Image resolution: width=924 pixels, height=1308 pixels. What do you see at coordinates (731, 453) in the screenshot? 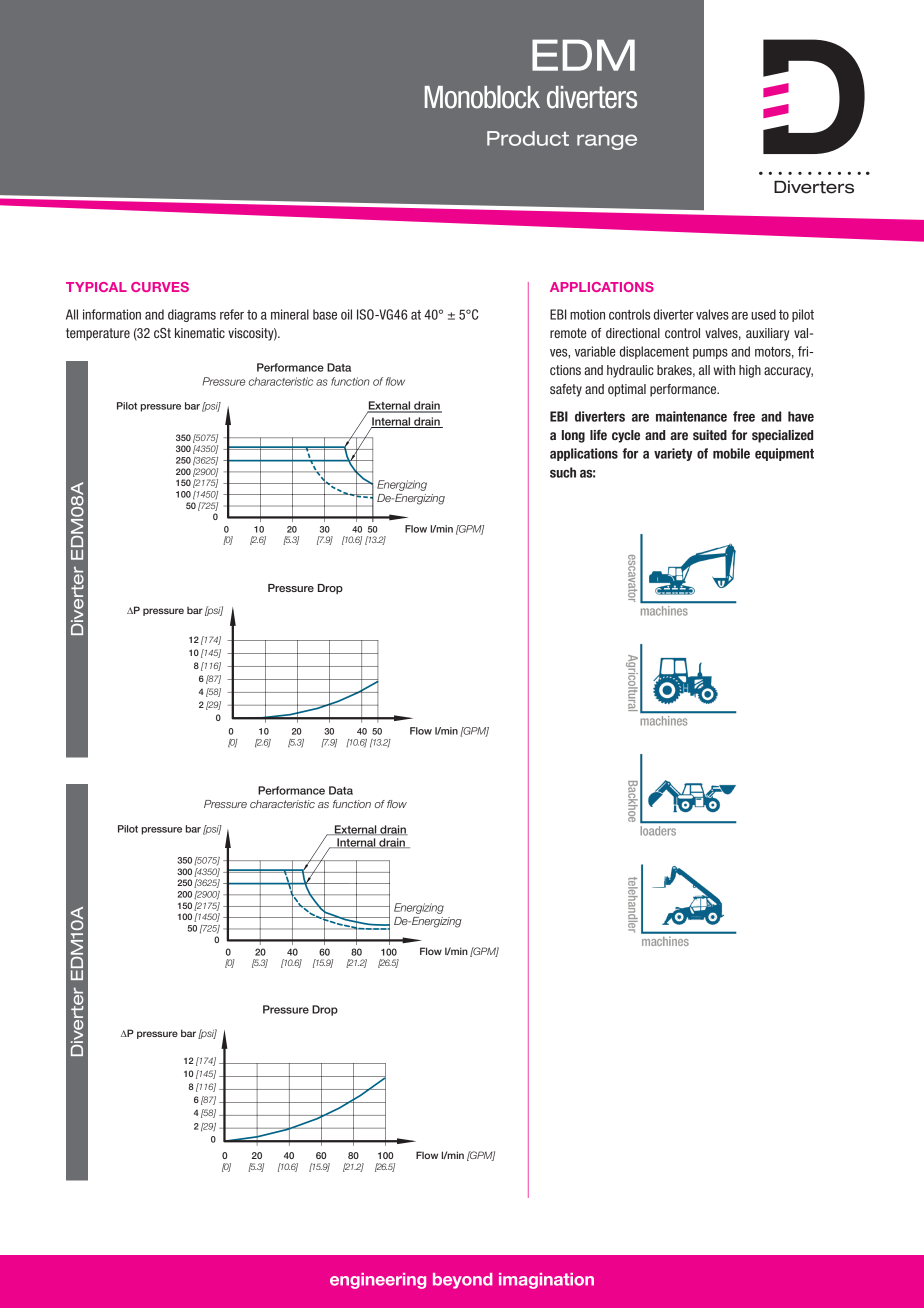
I see `mobile` at bounding box center [731, 453].
